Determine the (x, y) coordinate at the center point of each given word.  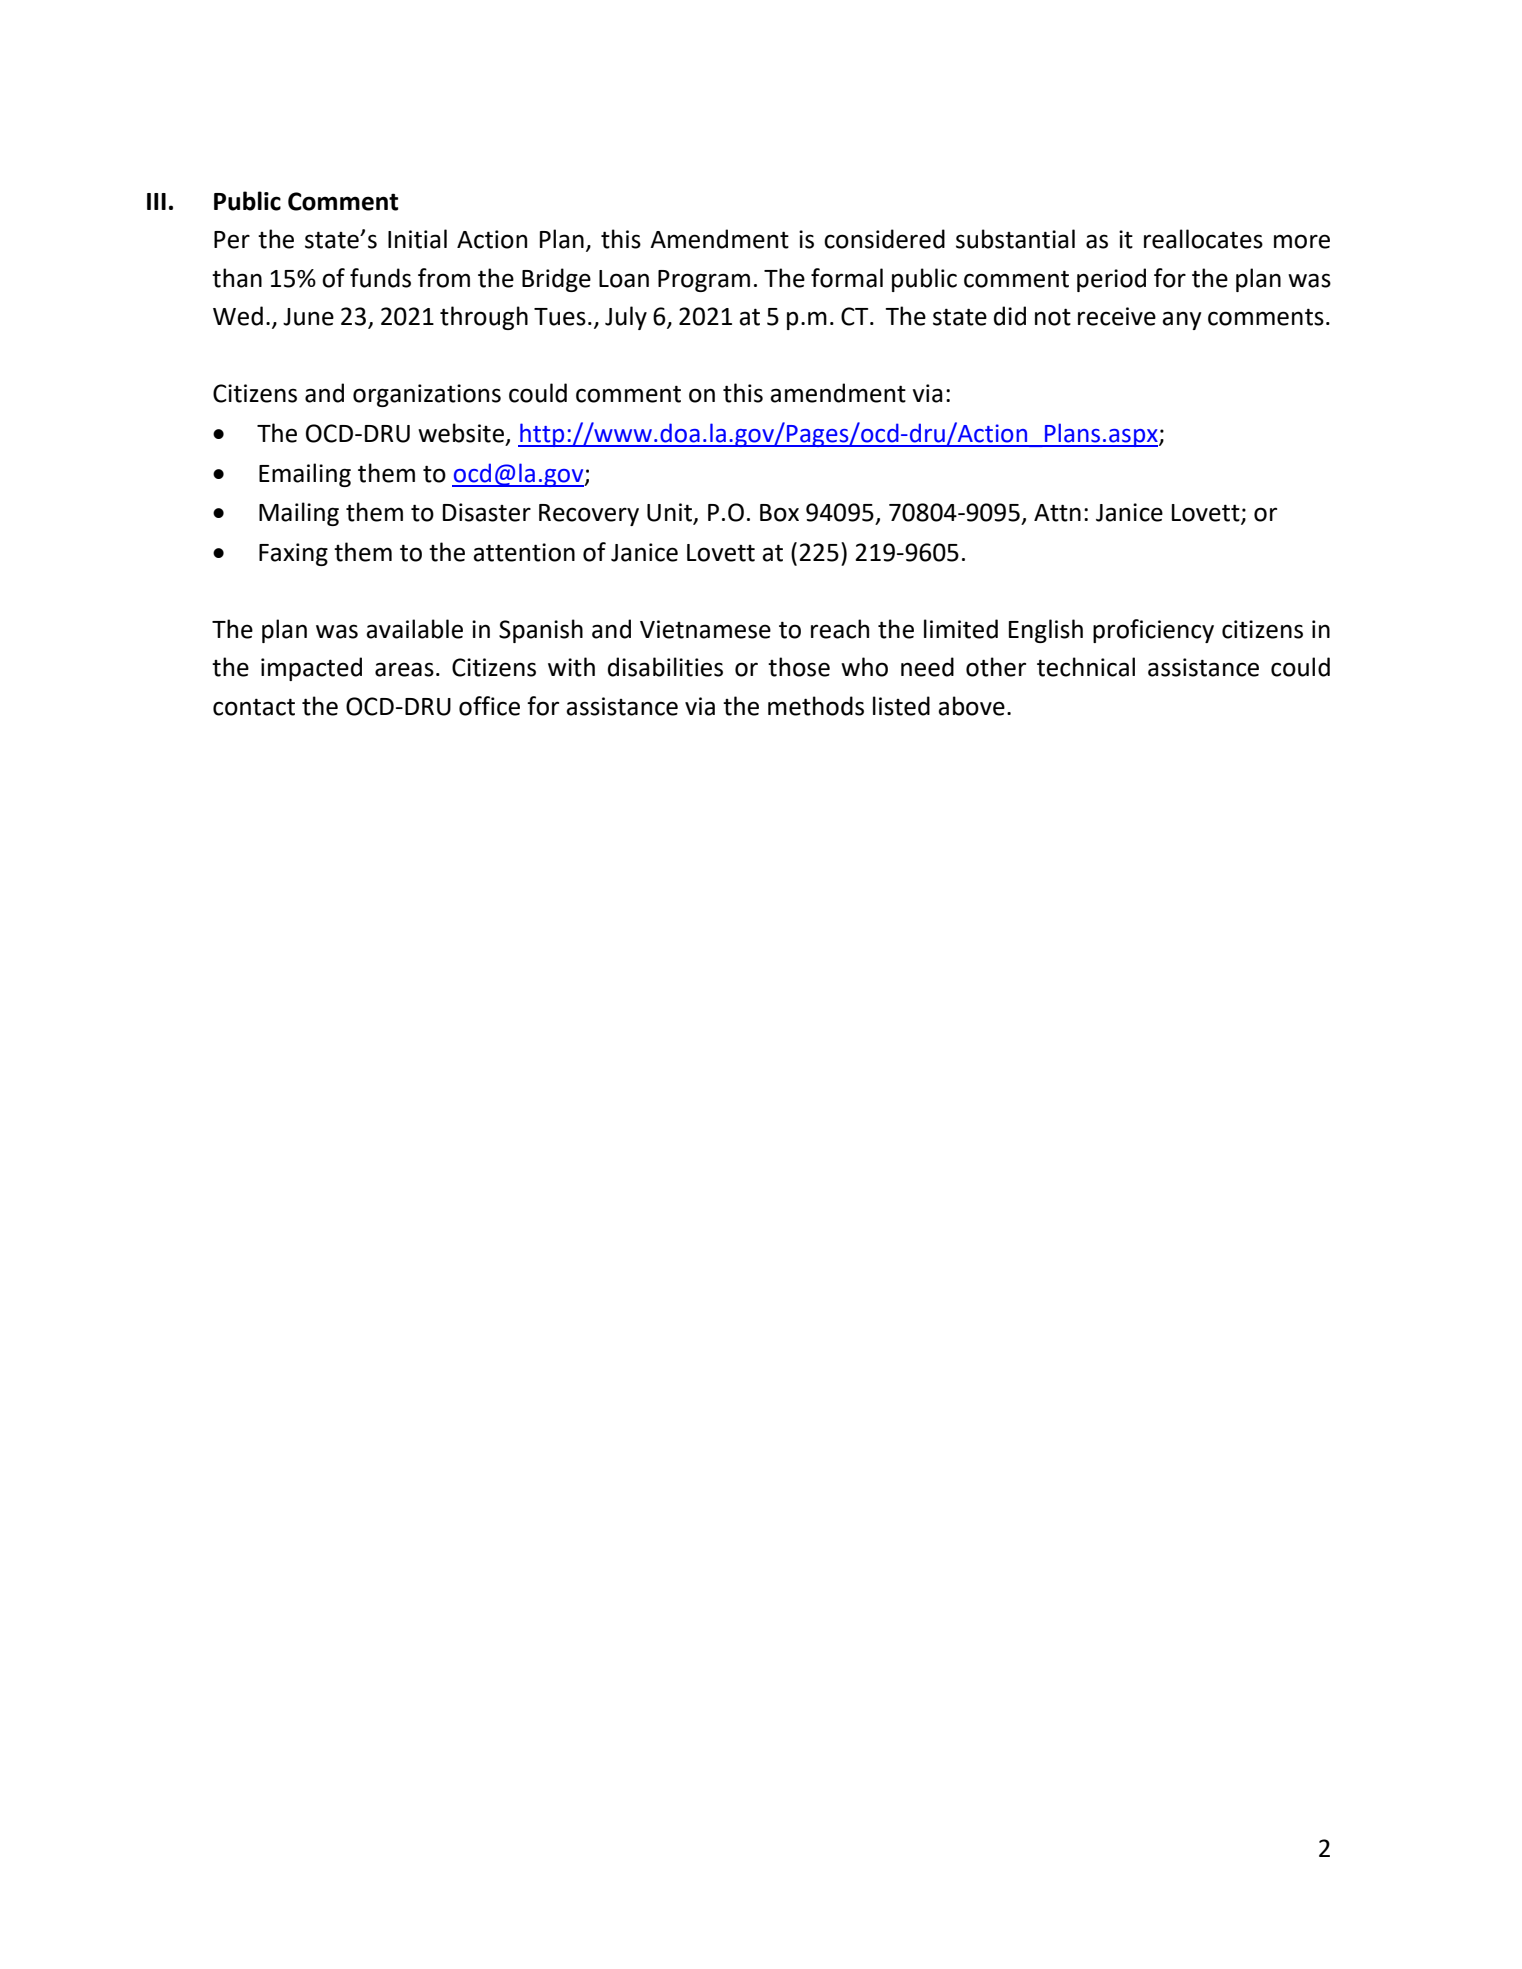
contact (254, 707)
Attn (1057, 513)
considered (884, 239)
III (156, 201)
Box (779, 513)
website (461, 433)
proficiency (1153, 631)
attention (524, 552)
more (1302, 241)
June (308, 317)
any (1182, 320)
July (626, 318)
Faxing (293, 554)
